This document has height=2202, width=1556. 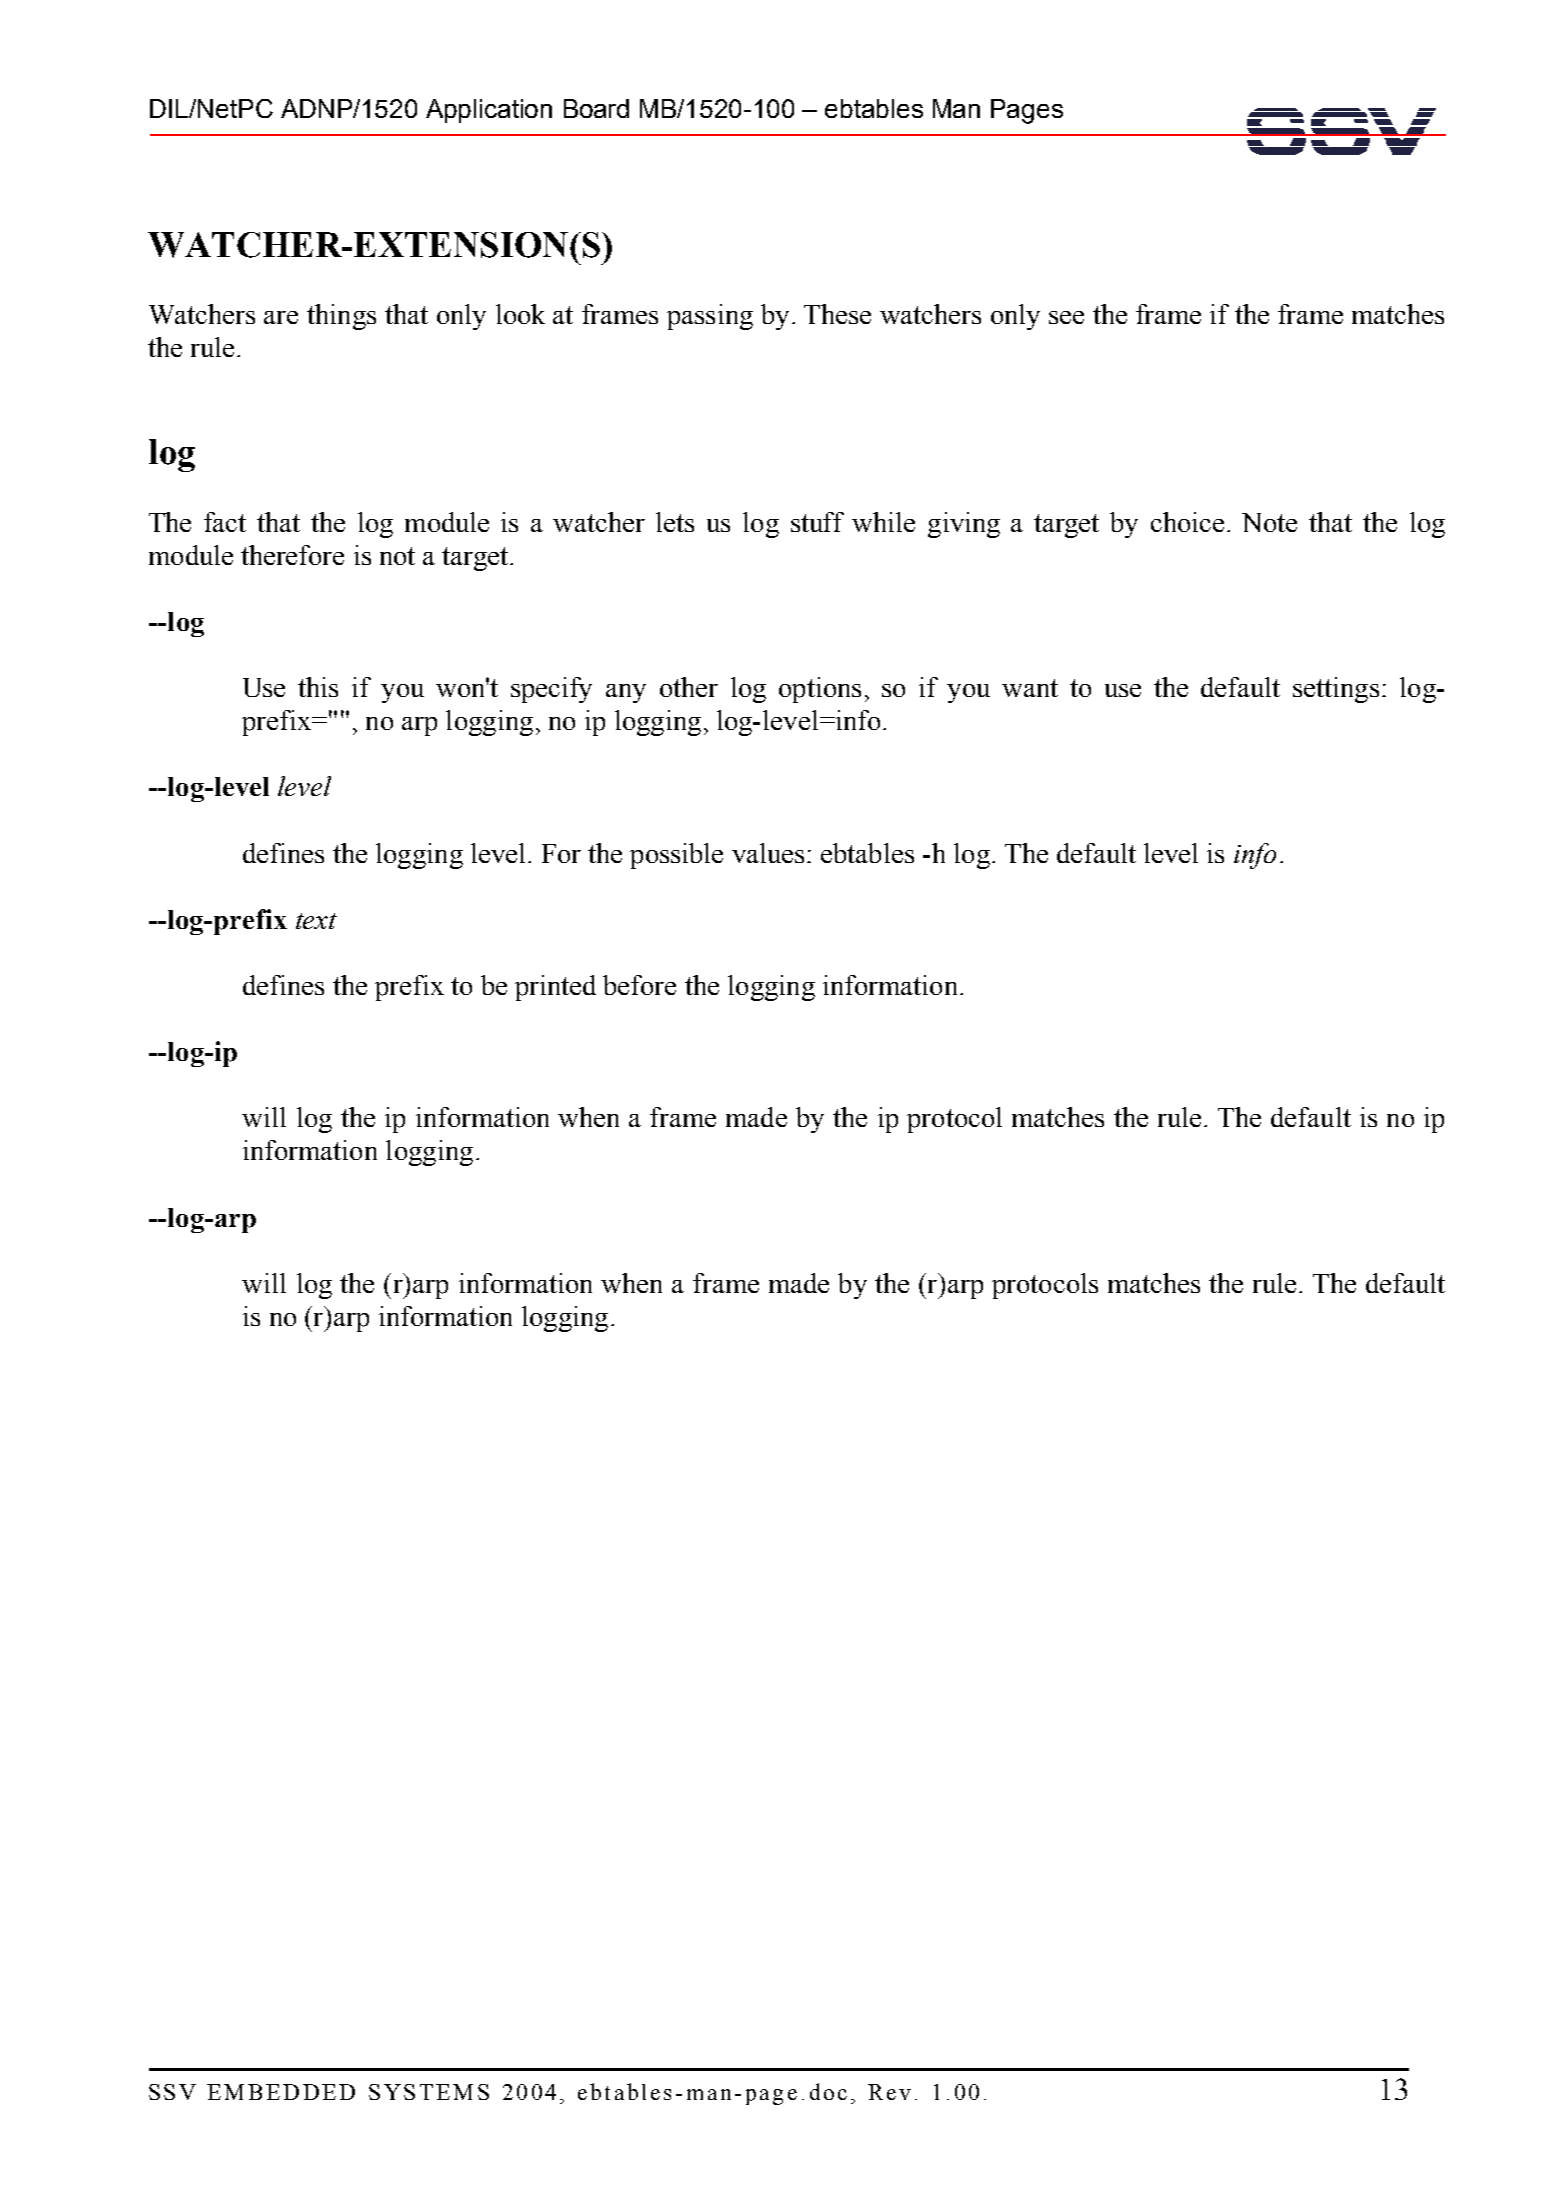 What do you see at coordinates (639, 985) in the document?
I see `before` at bounding box center [639, 985].
